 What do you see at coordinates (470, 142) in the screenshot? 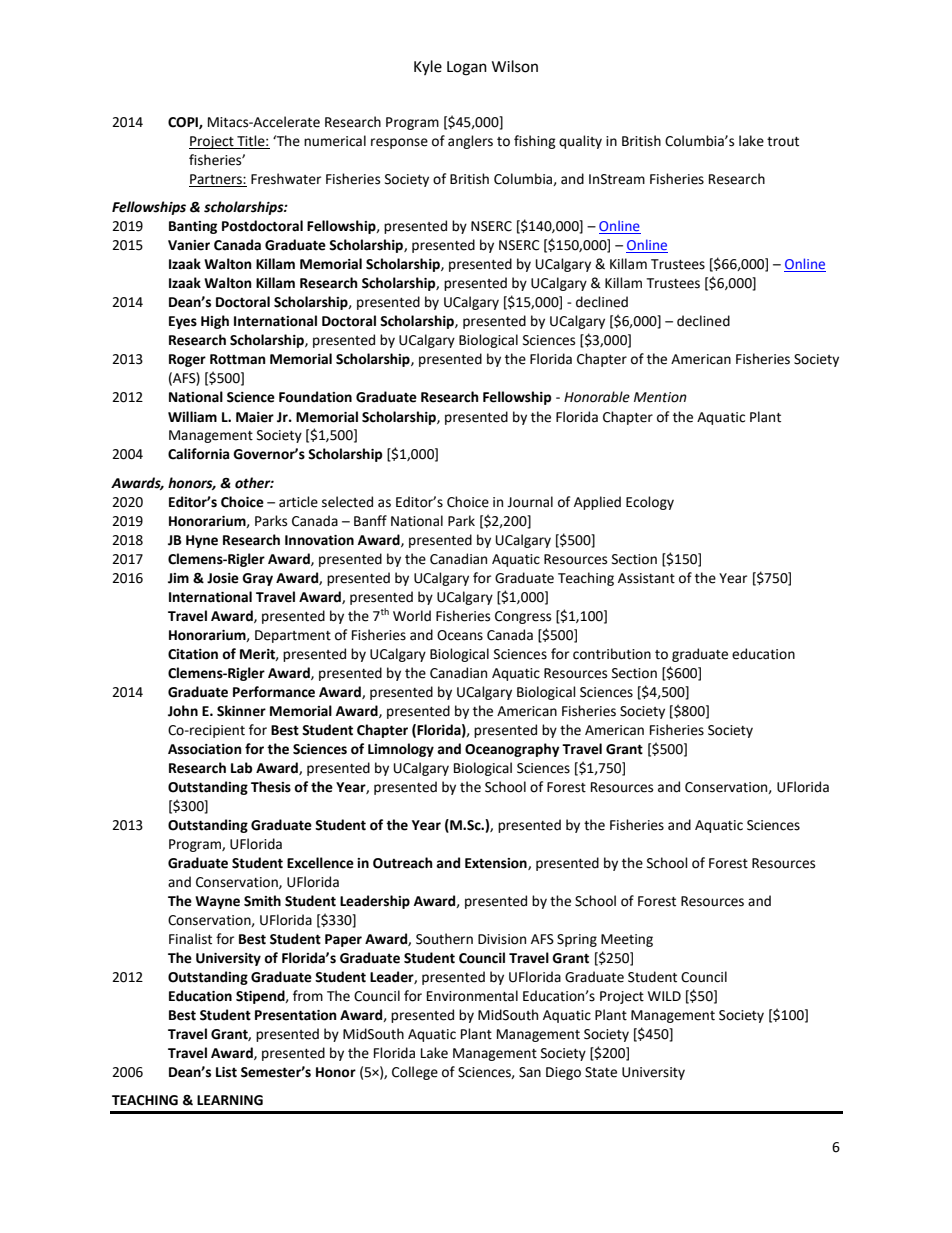
I see `anglers` at bounding box center [470, 142].
